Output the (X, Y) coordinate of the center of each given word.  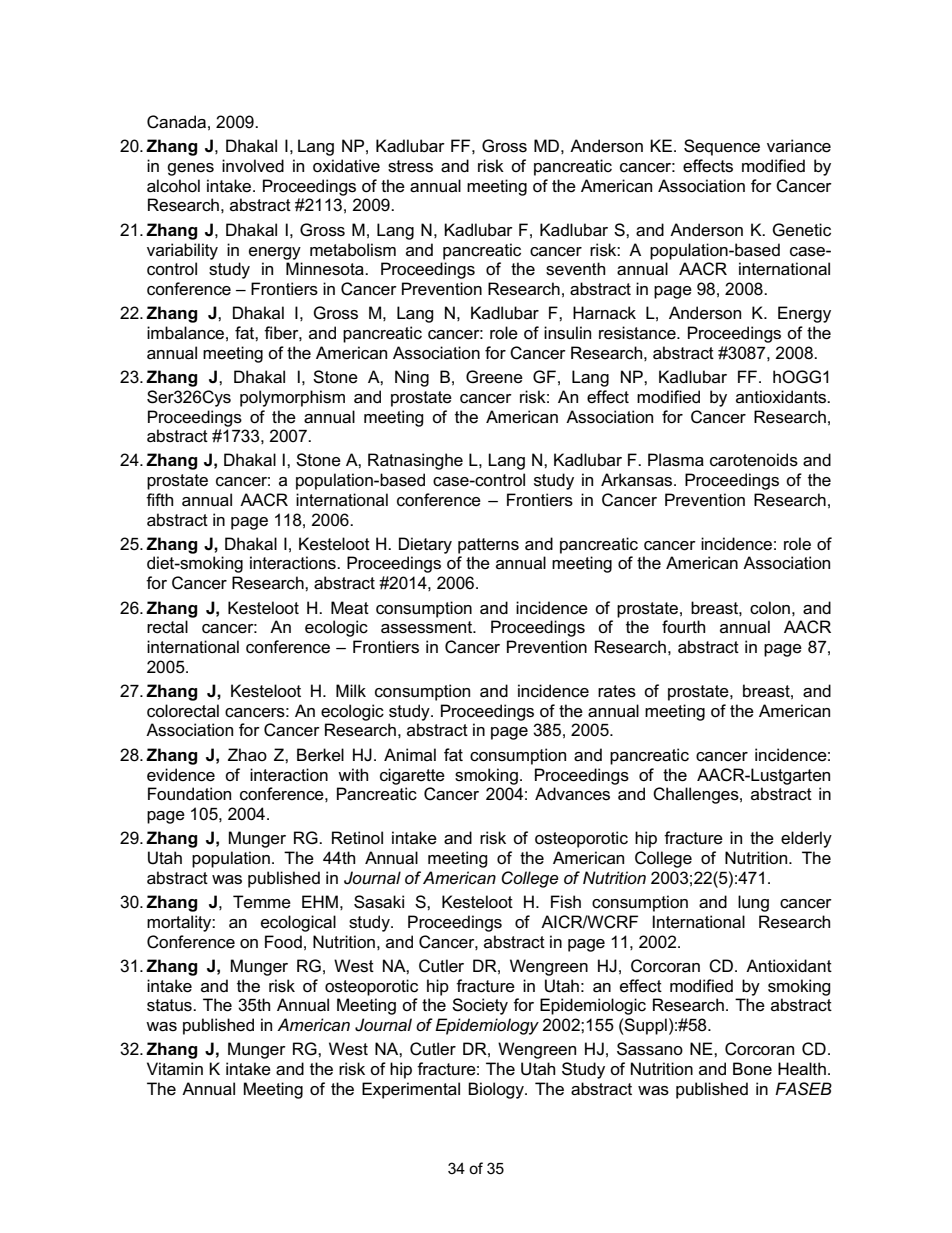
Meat (350, 608)
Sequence (722, 147)
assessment (428, 627)
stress (410, 166)
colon (770, 608)
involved (253, 166)
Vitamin (175, 1069)
